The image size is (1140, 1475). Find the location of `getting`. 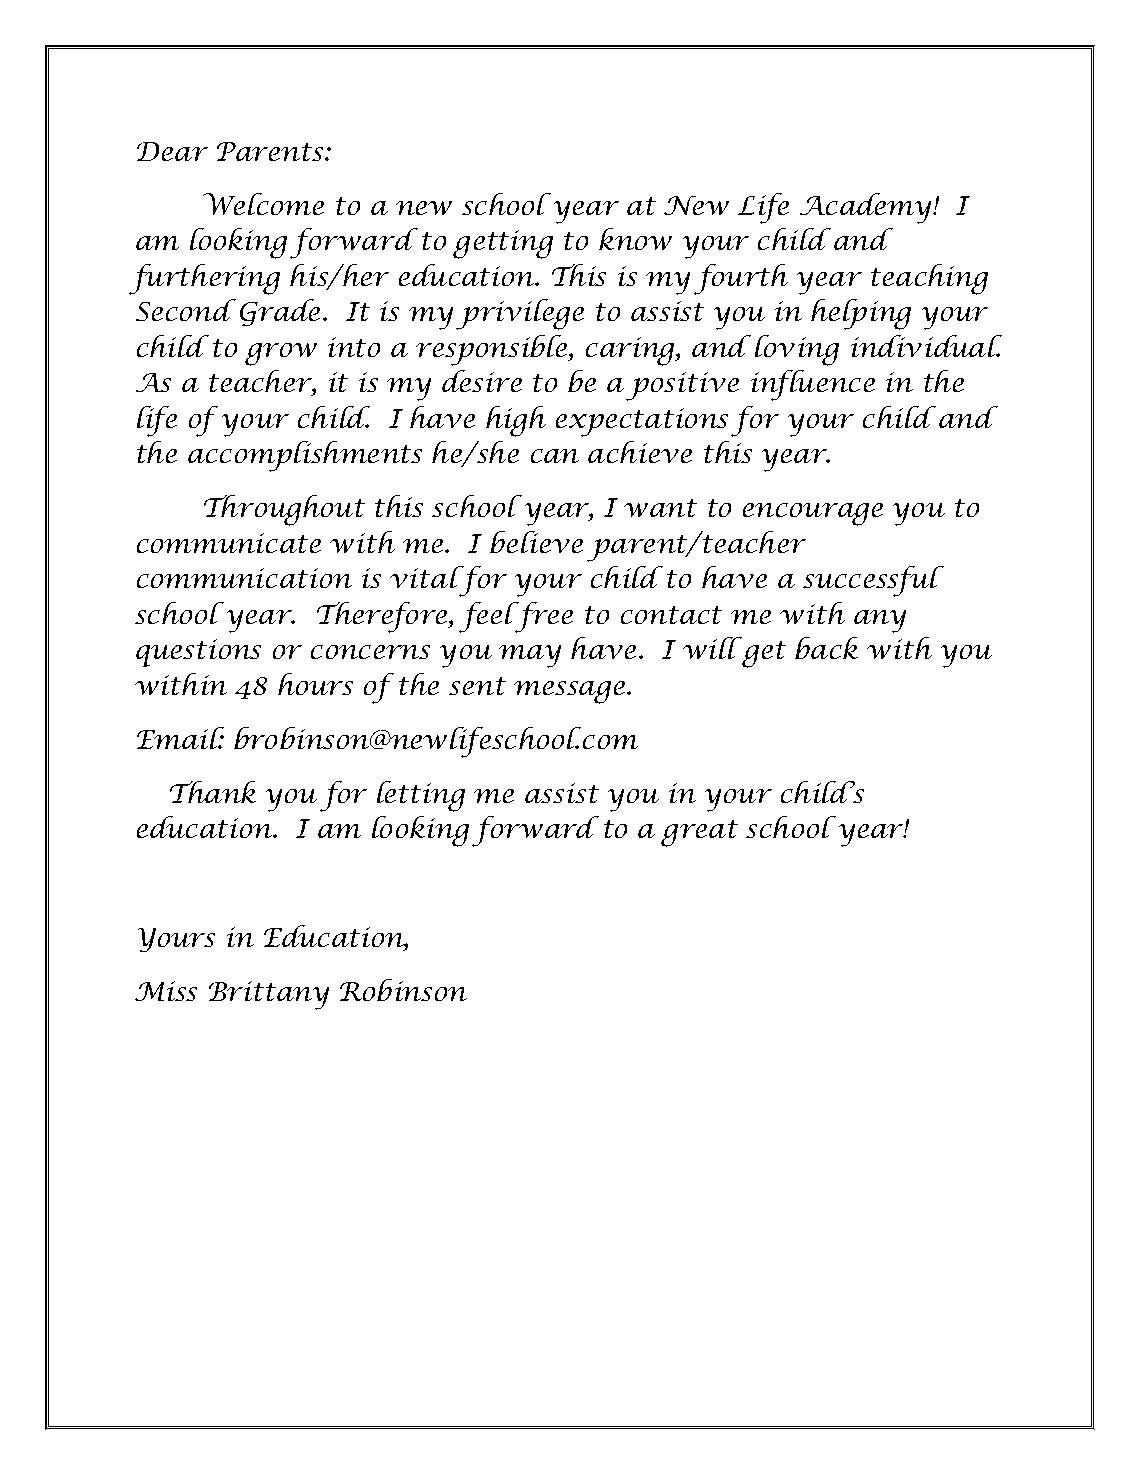

getting is located at coordinates (503, 244).
